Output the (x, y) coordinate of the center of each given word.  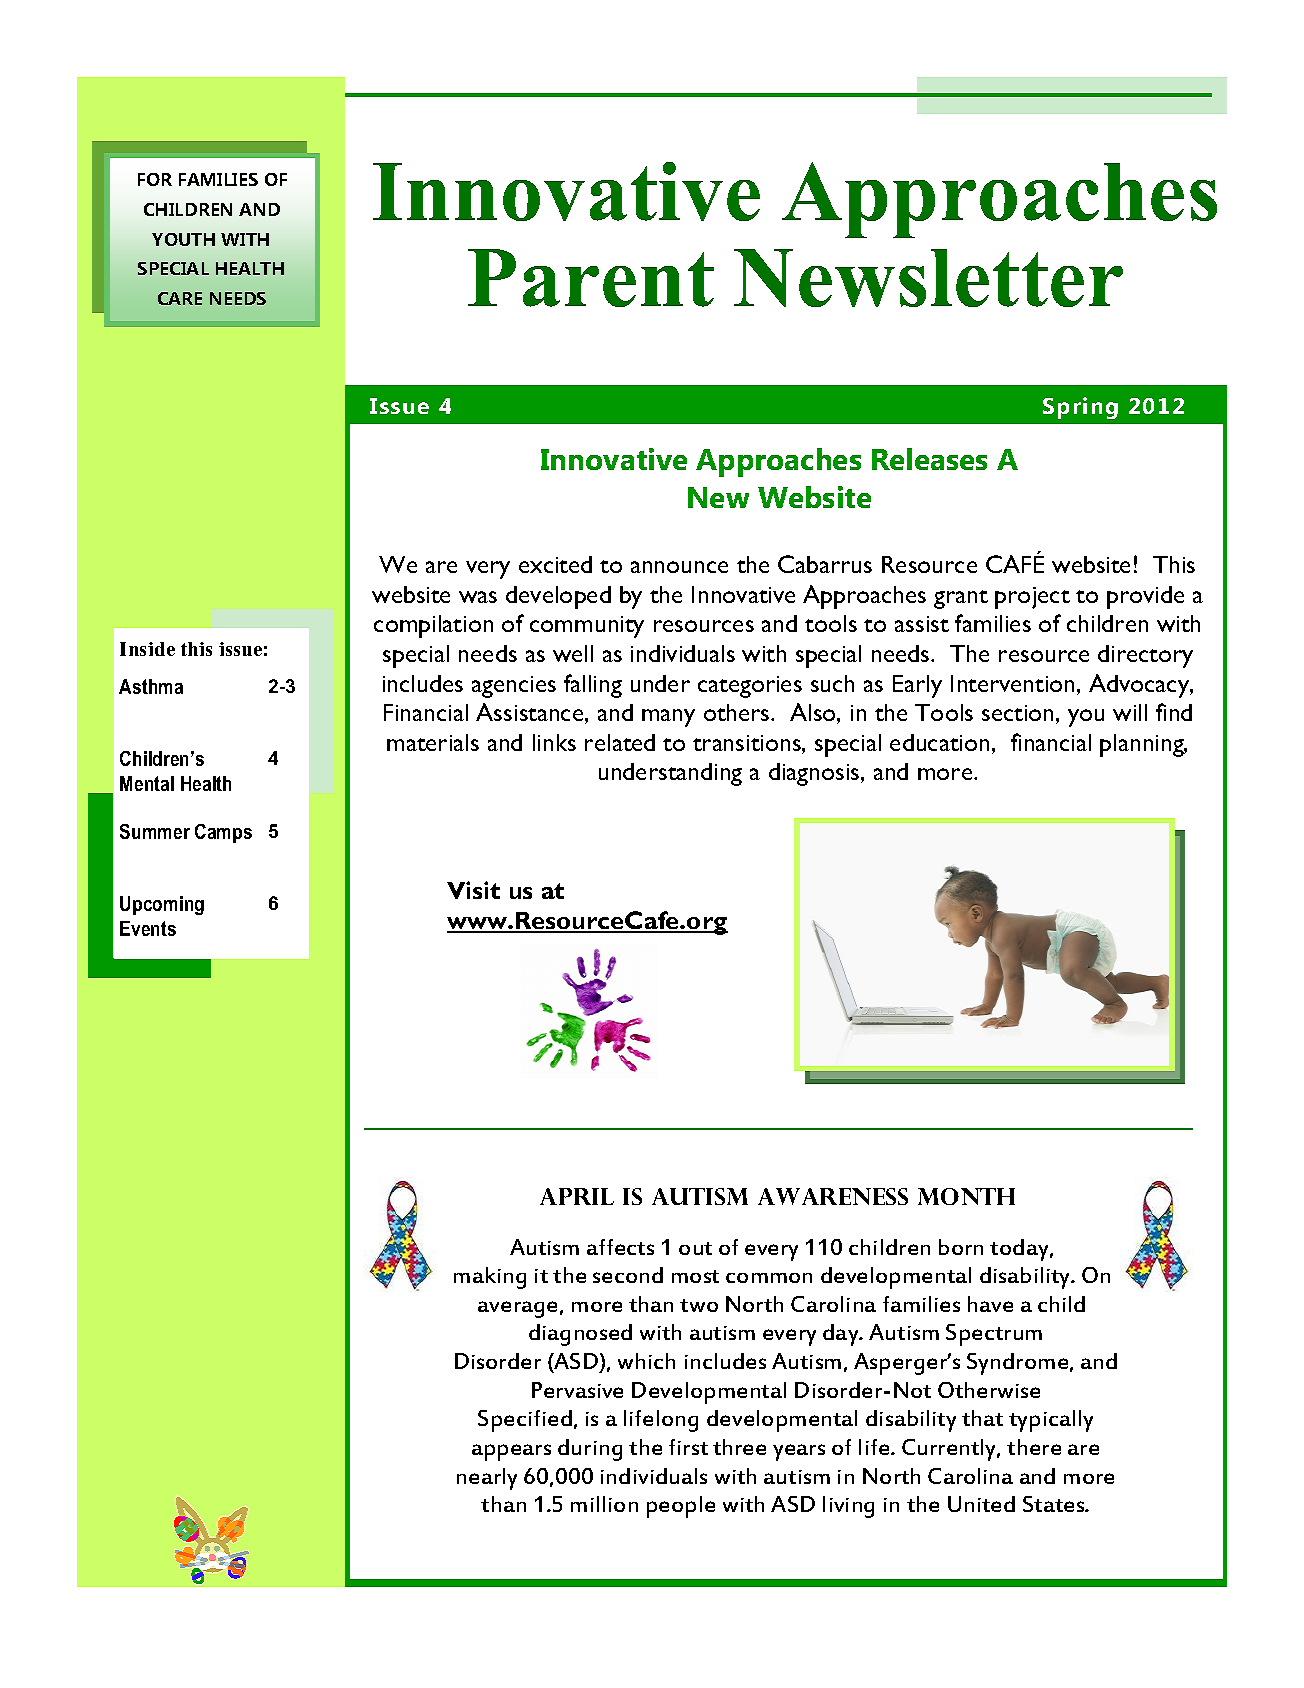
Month (966, 1196)
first (688, 1447)
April (577, 1196)
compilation (433, 626)
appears (511, 1452)
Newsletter (928, 278)
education (939, 742)
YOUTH (183, 239)
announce (679, 567)
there (1034, 1447)
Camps (223, 833)
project (1032, 598)
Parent (591, 278)
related (620, 742)
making (490, 1278)
